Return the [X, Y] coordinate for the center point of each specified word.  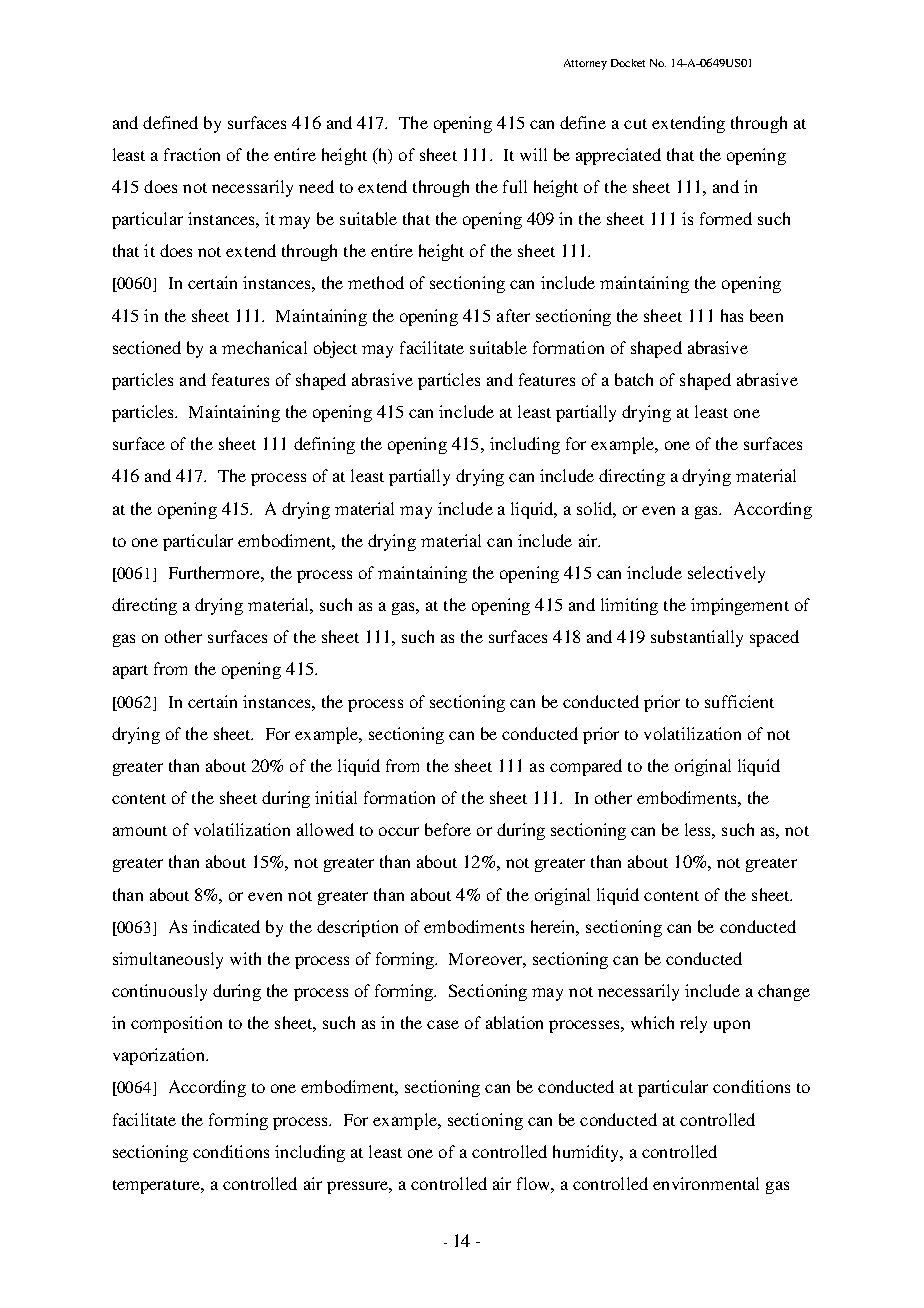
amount [140, 831]
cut [635, 124]
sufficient [739, 701]
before [448, 829]
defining [324, 445]
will [533, 154]
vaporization [160, 1056]
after [513, 315]
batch [634, 379]
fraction [192, 154]
